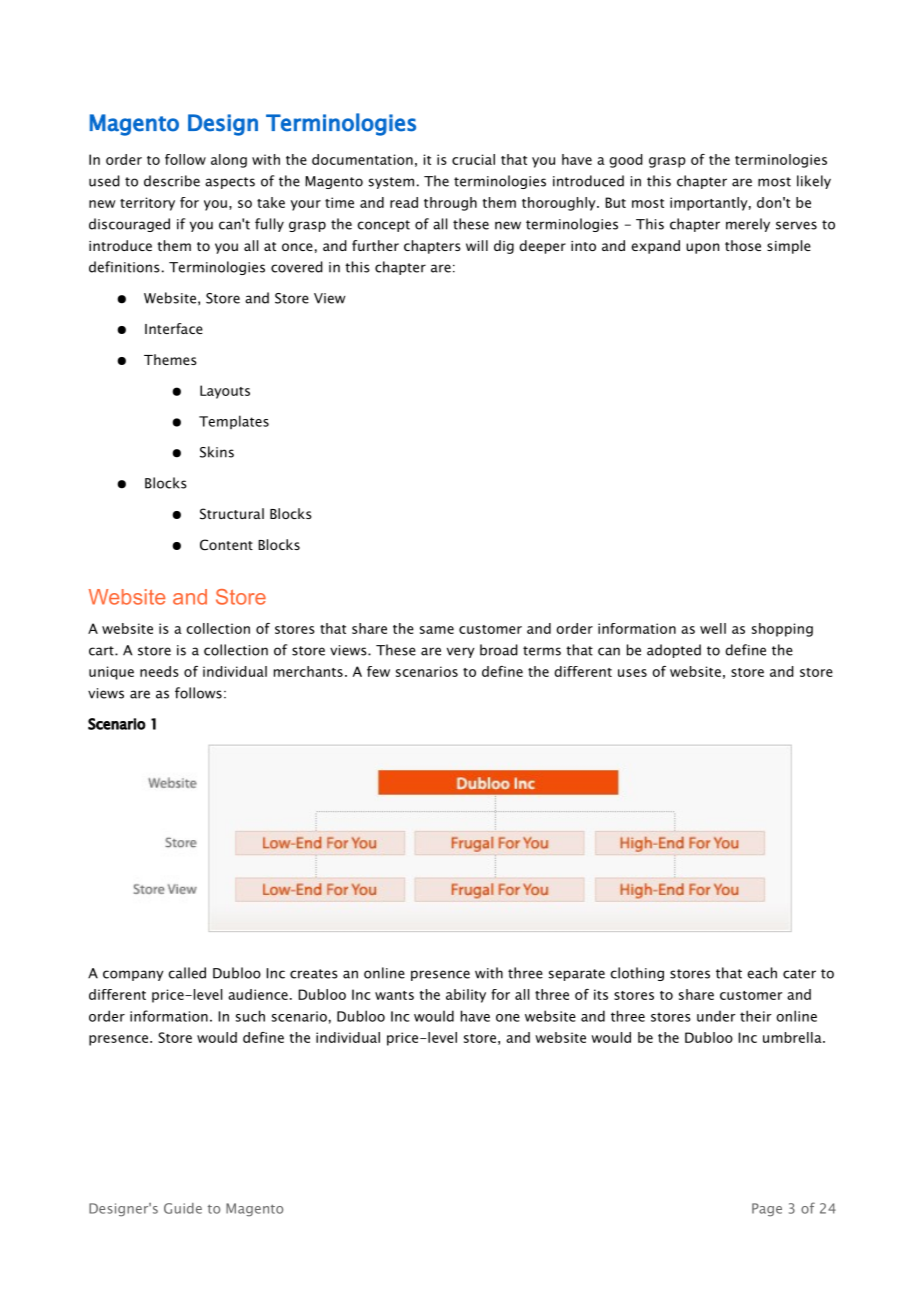  I want to click on very, so click(461, 652).
